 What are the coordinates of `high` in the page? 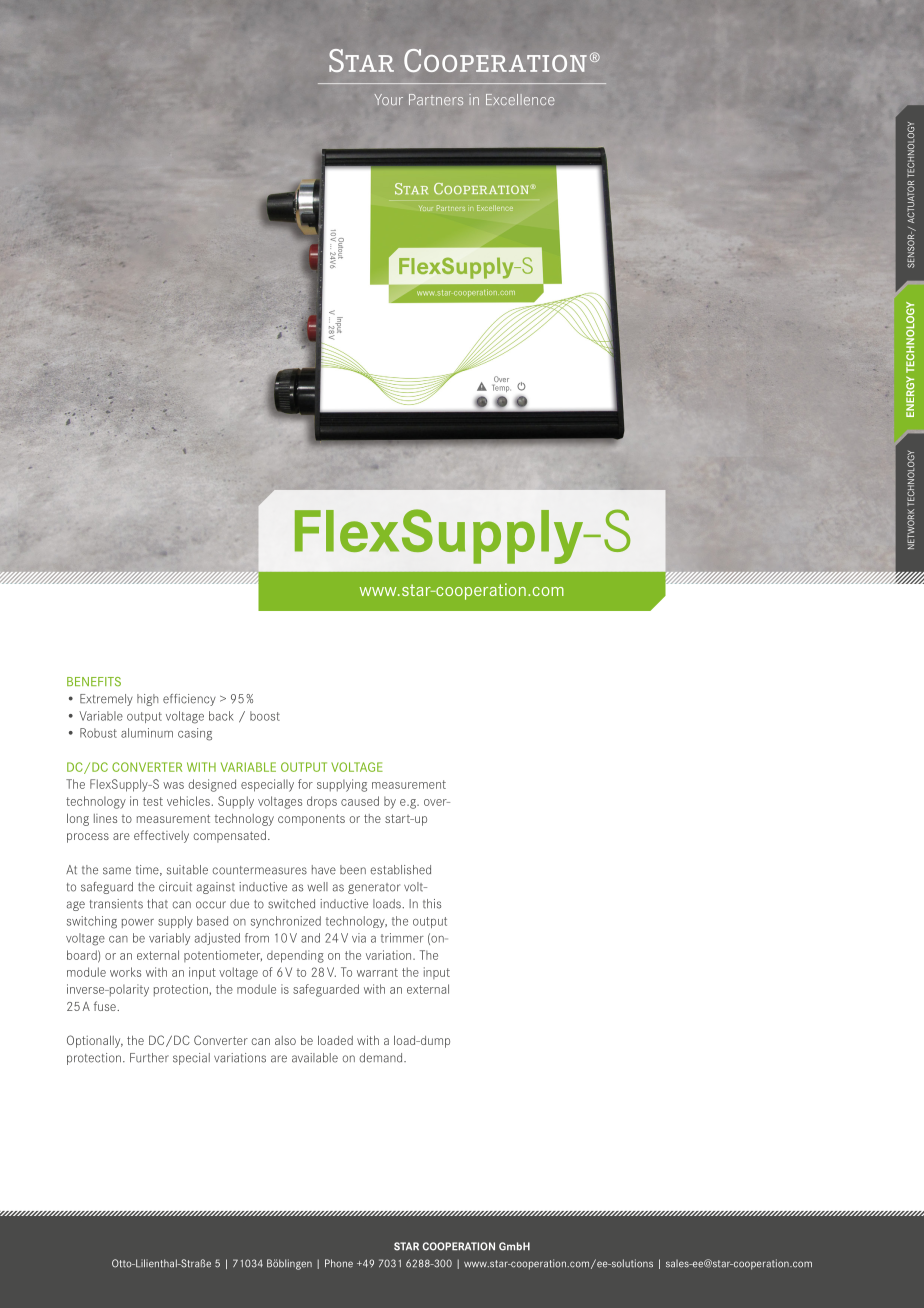 It's located at (147, 700).
